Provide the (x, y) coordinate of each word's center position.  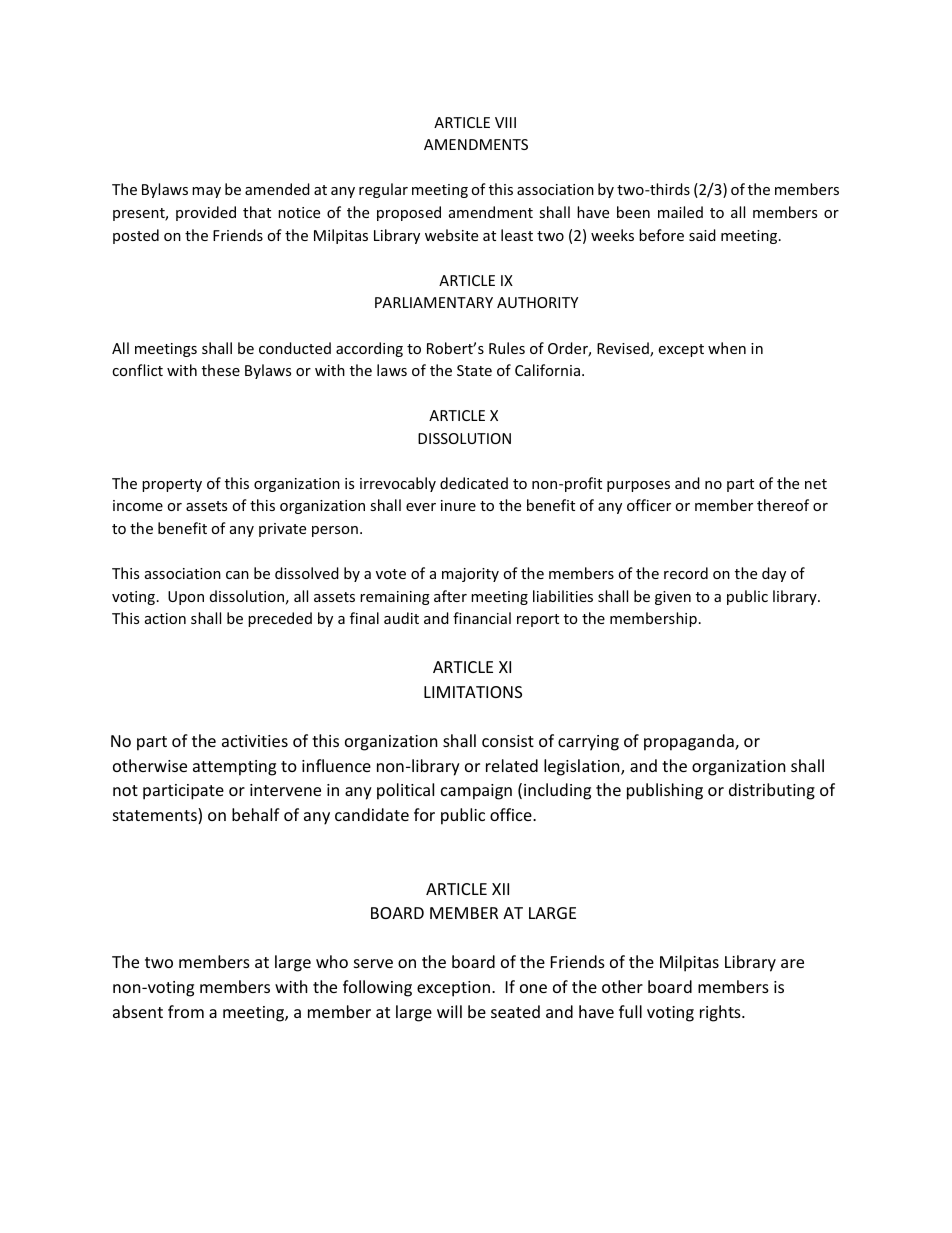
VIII (505, 122)
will (449, 1011)
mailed (680, 212)
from (186, 1011)
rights (721, 1013)
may (206, 192)
